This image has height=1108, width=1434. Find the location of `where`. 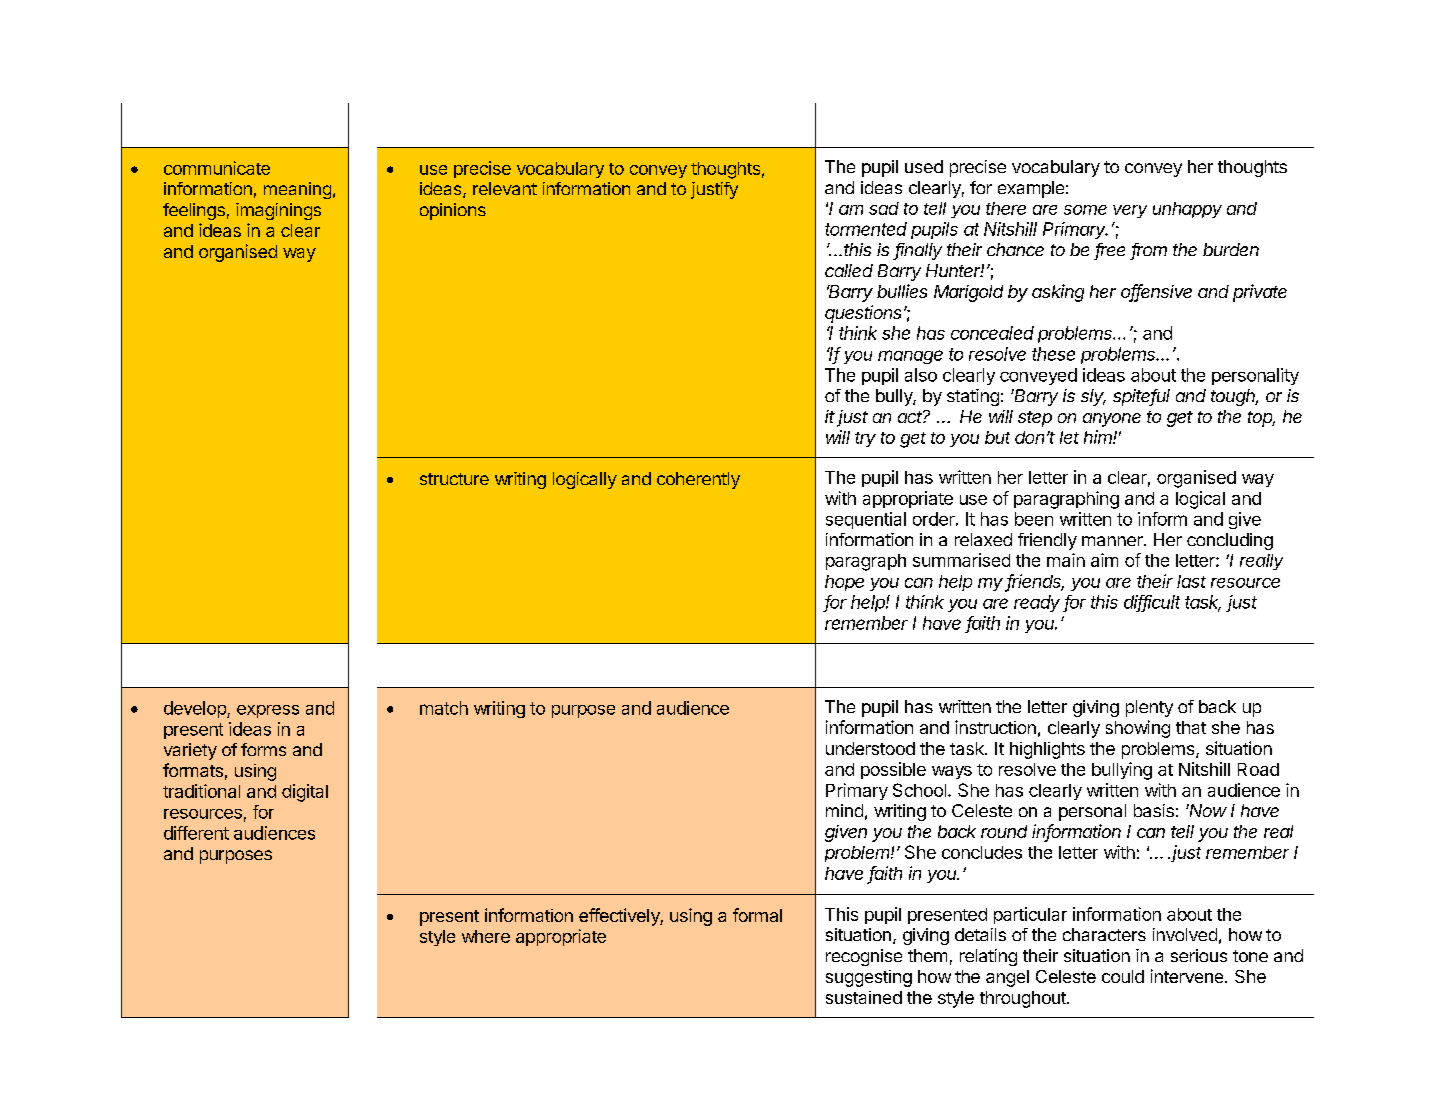

where is located at coordinates (486, 936).
